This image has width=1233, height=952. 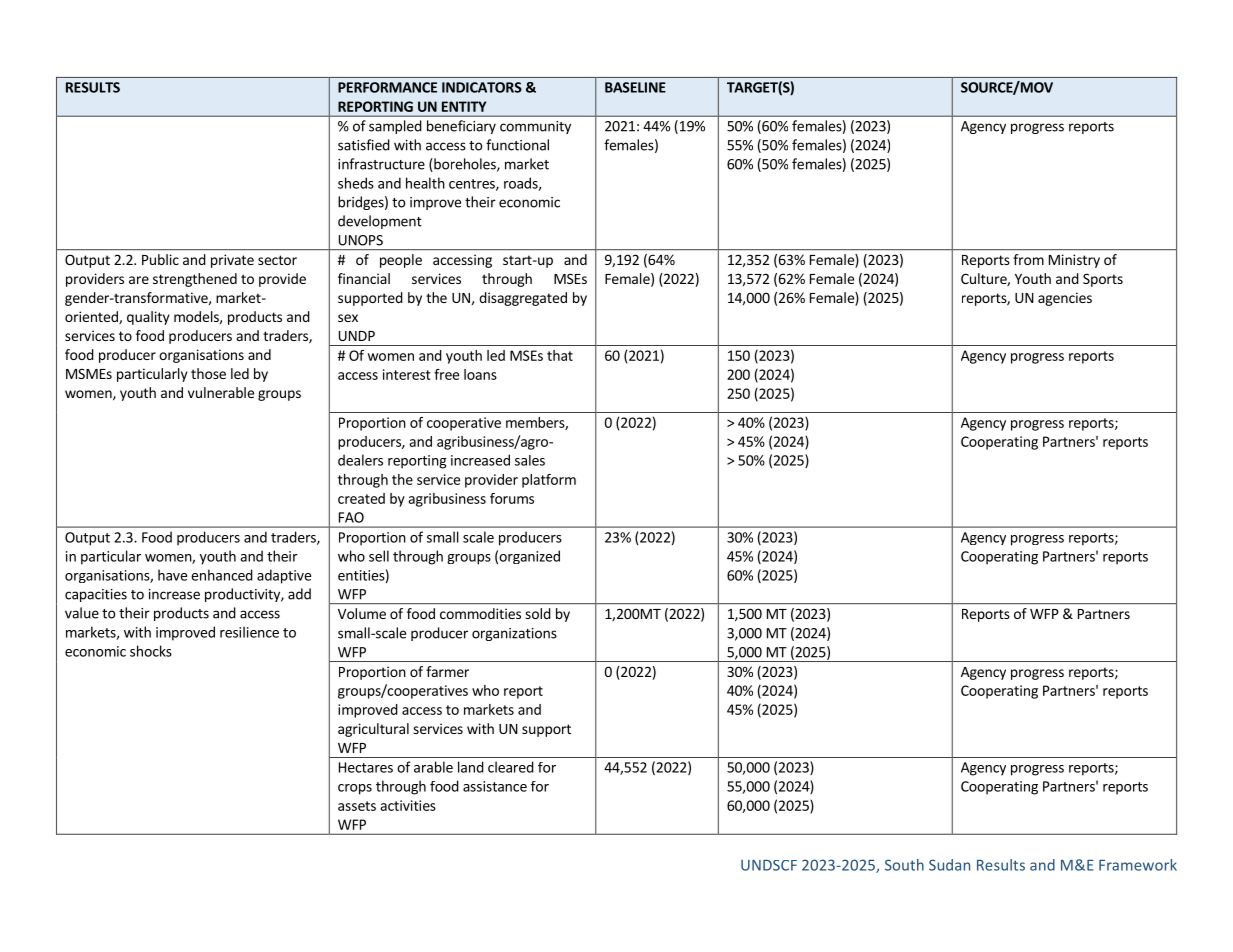 I want to click on organizations, so click(x=514, y=634).
